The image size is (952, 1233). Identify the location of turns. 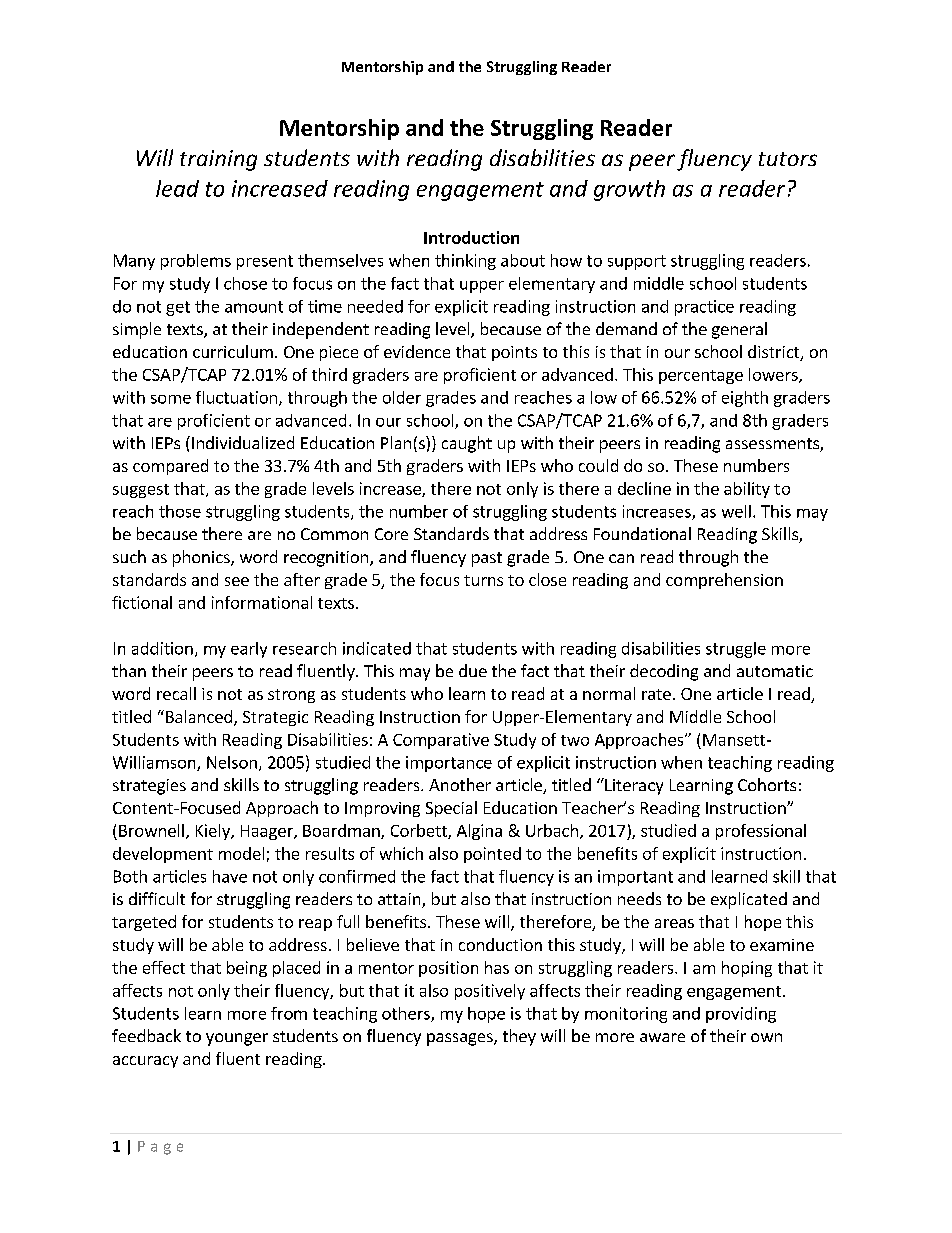
(483, 580).
